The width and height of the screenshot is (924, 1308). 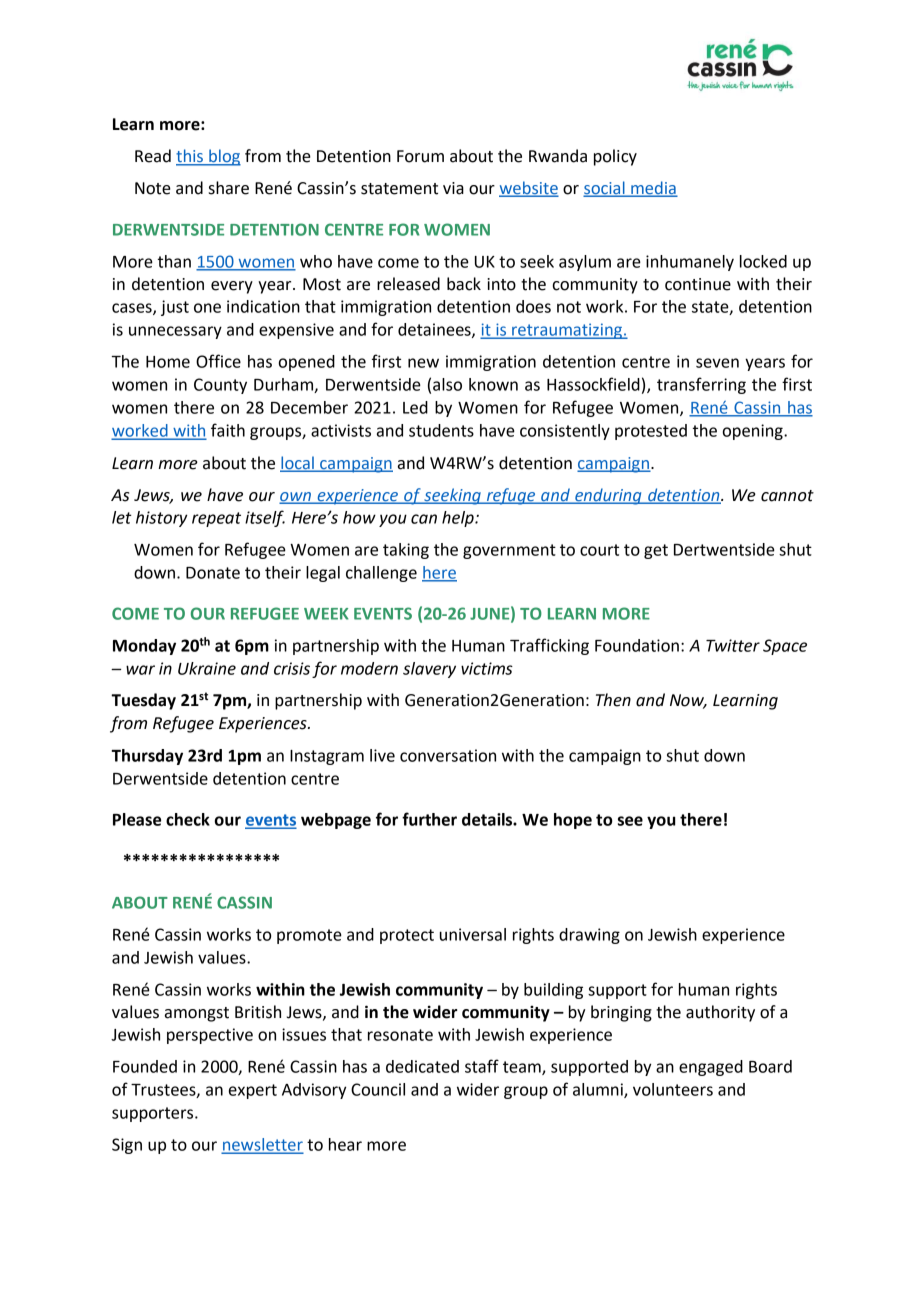 I want to click on share, so click(x=229, y=188).
